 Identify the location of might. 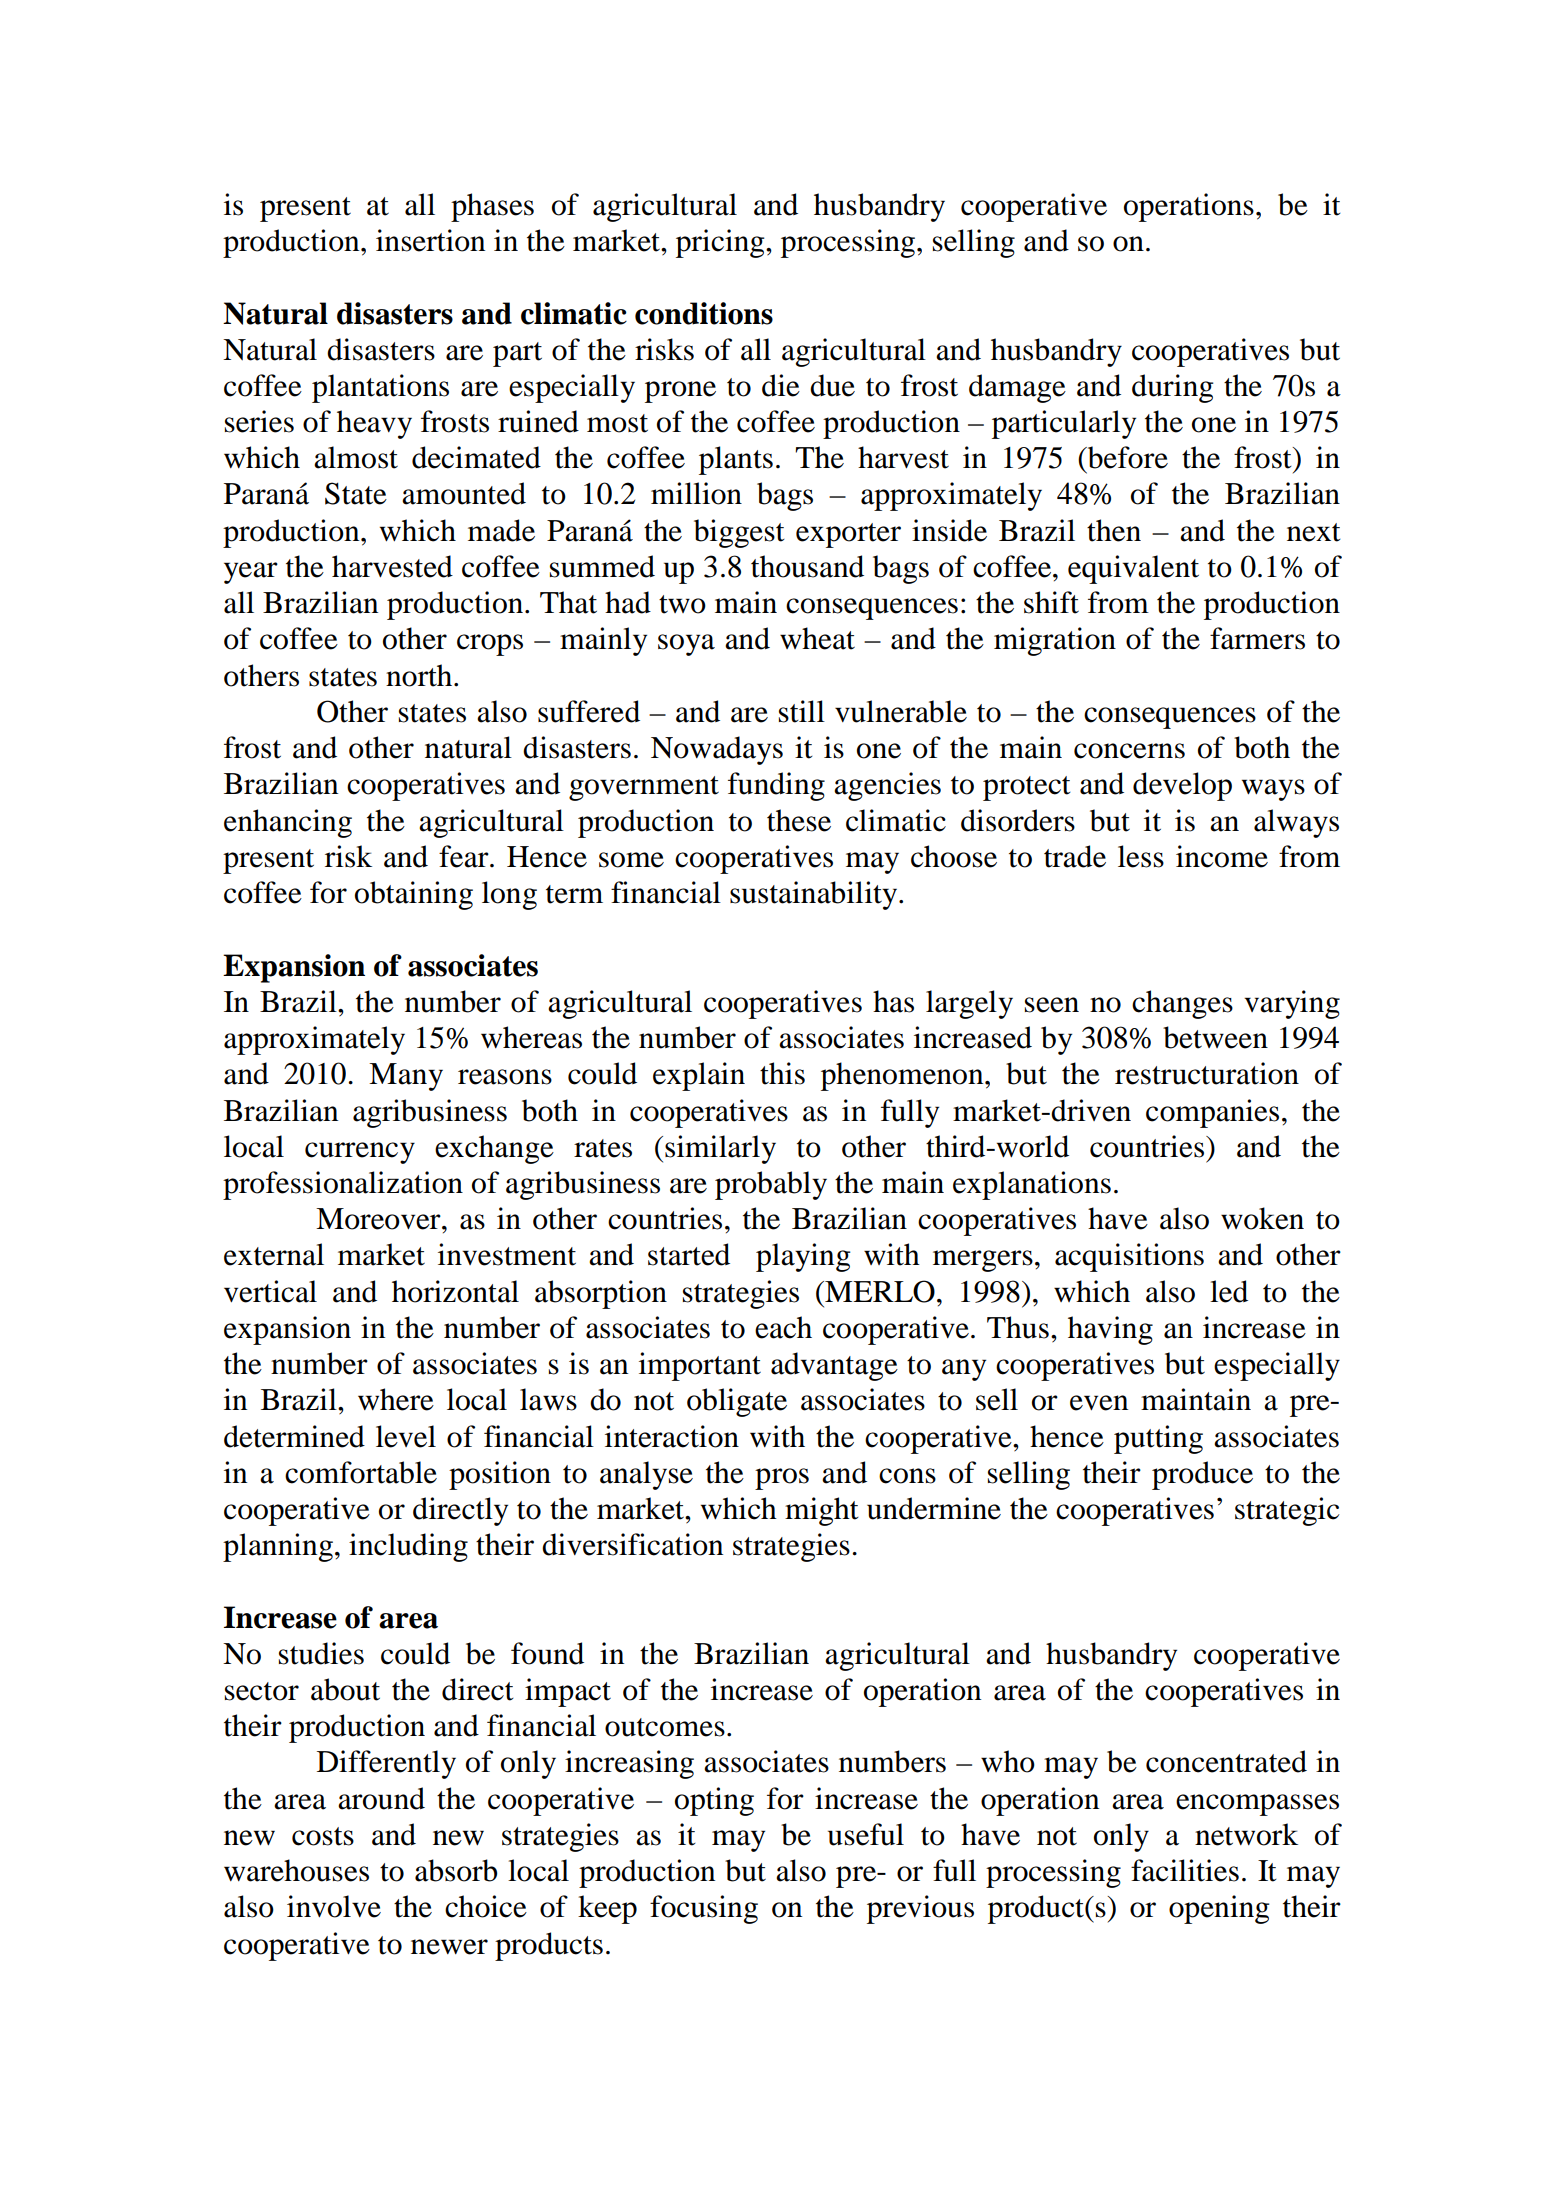
(822, 1511).
